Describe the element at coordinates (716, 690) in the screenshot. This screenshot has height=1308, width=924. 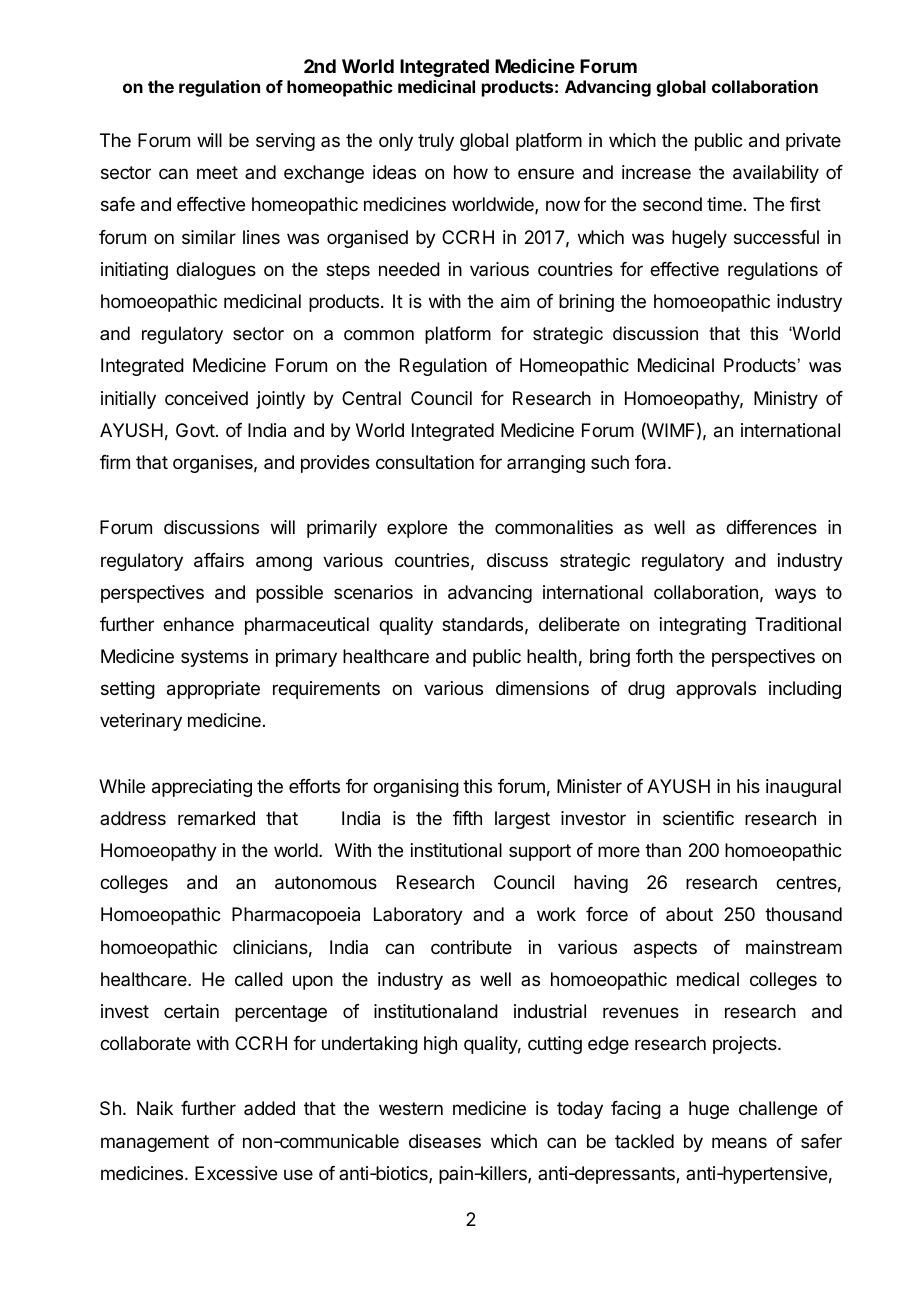
I see `approvals` at that location.
